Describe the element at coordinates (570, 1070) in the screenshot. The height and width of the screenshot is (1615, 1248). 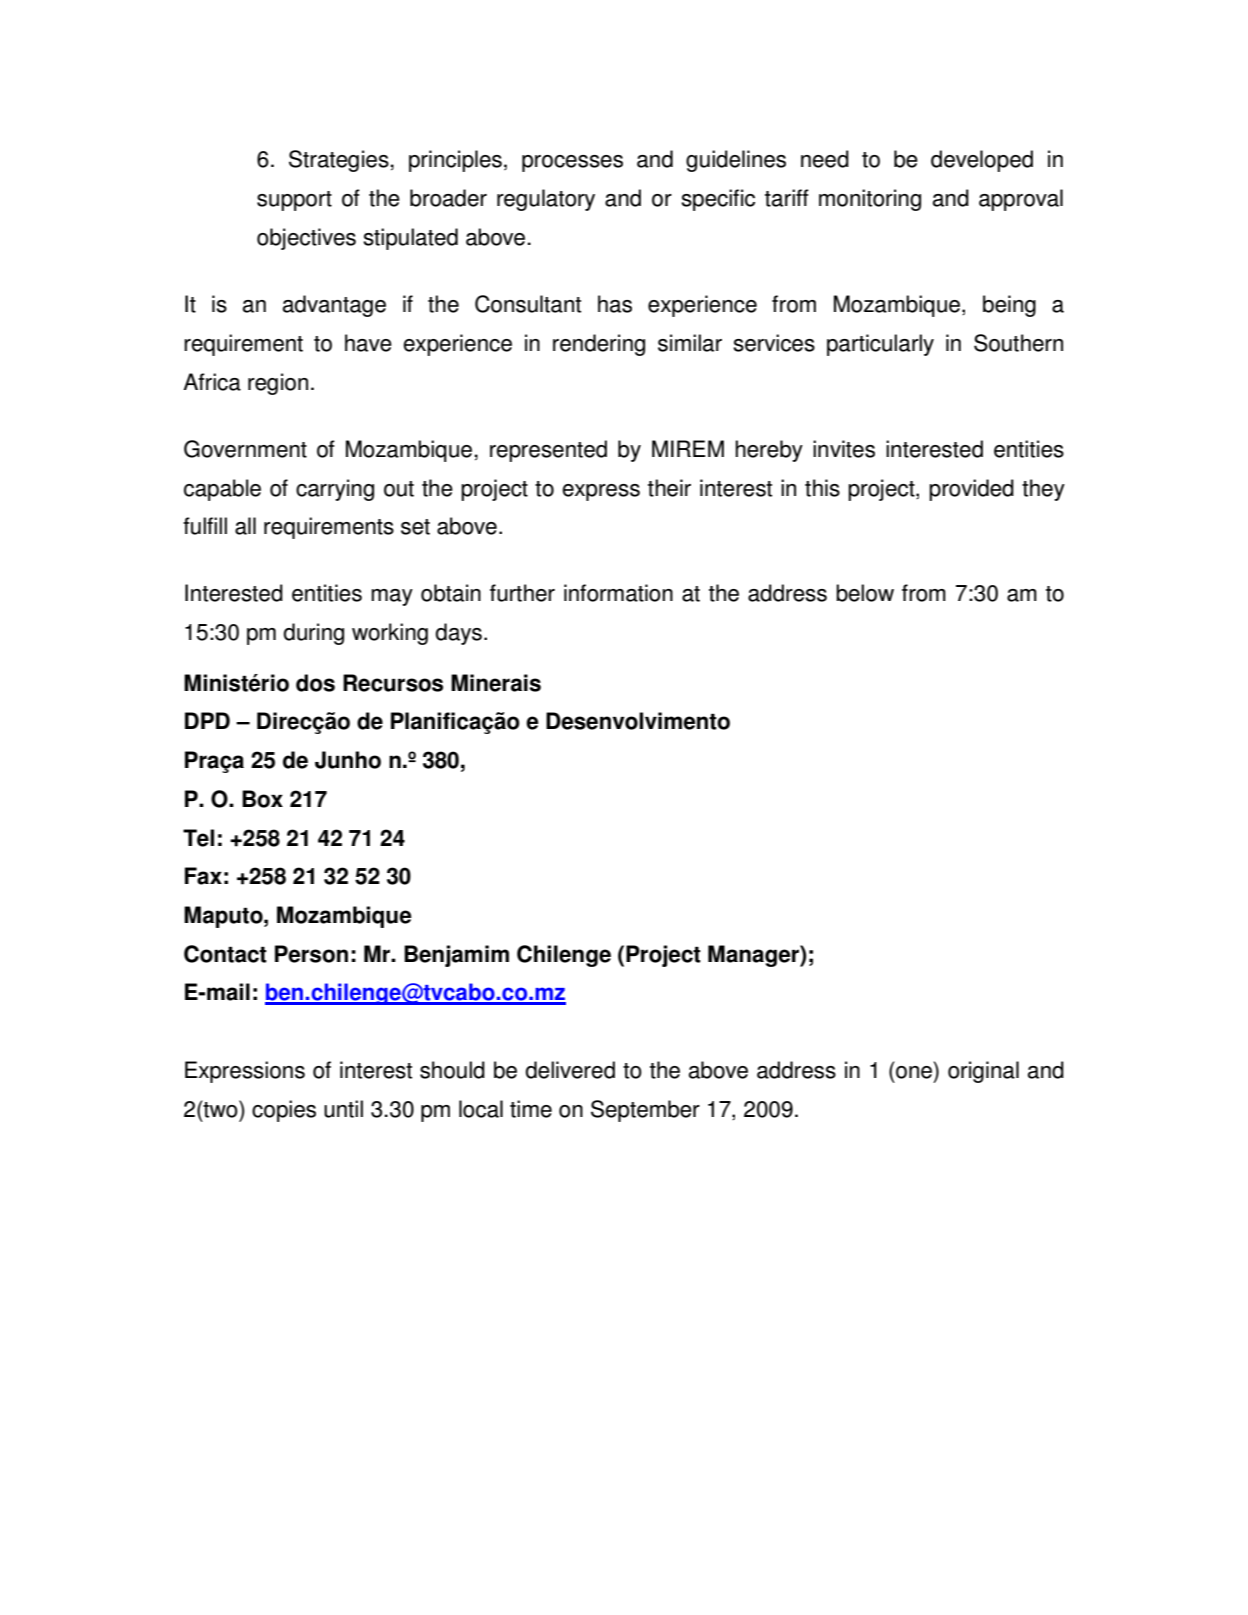
I see `delivered` at that location.
